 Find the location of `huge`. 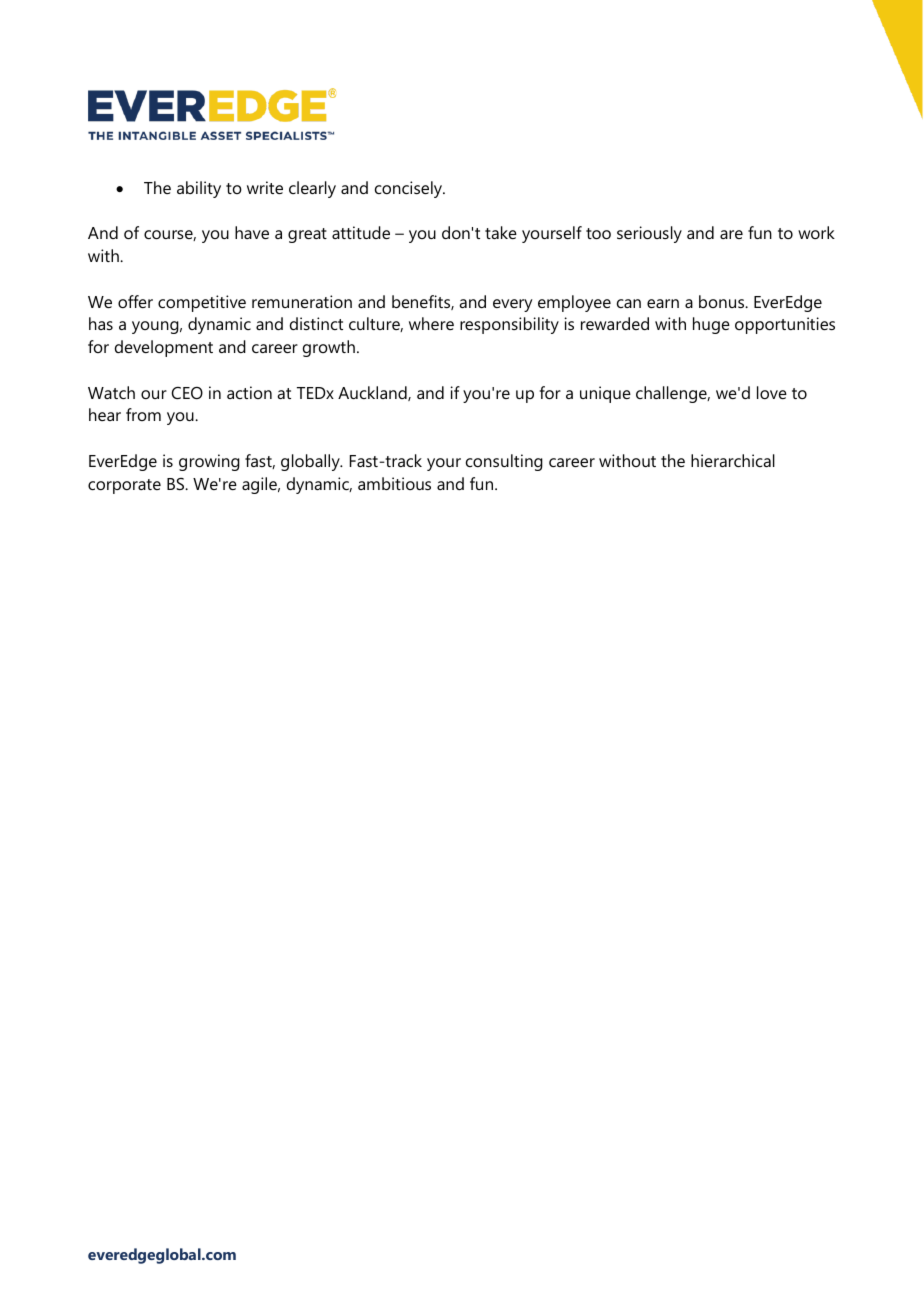

huge is located at coordinates (711, 325).
